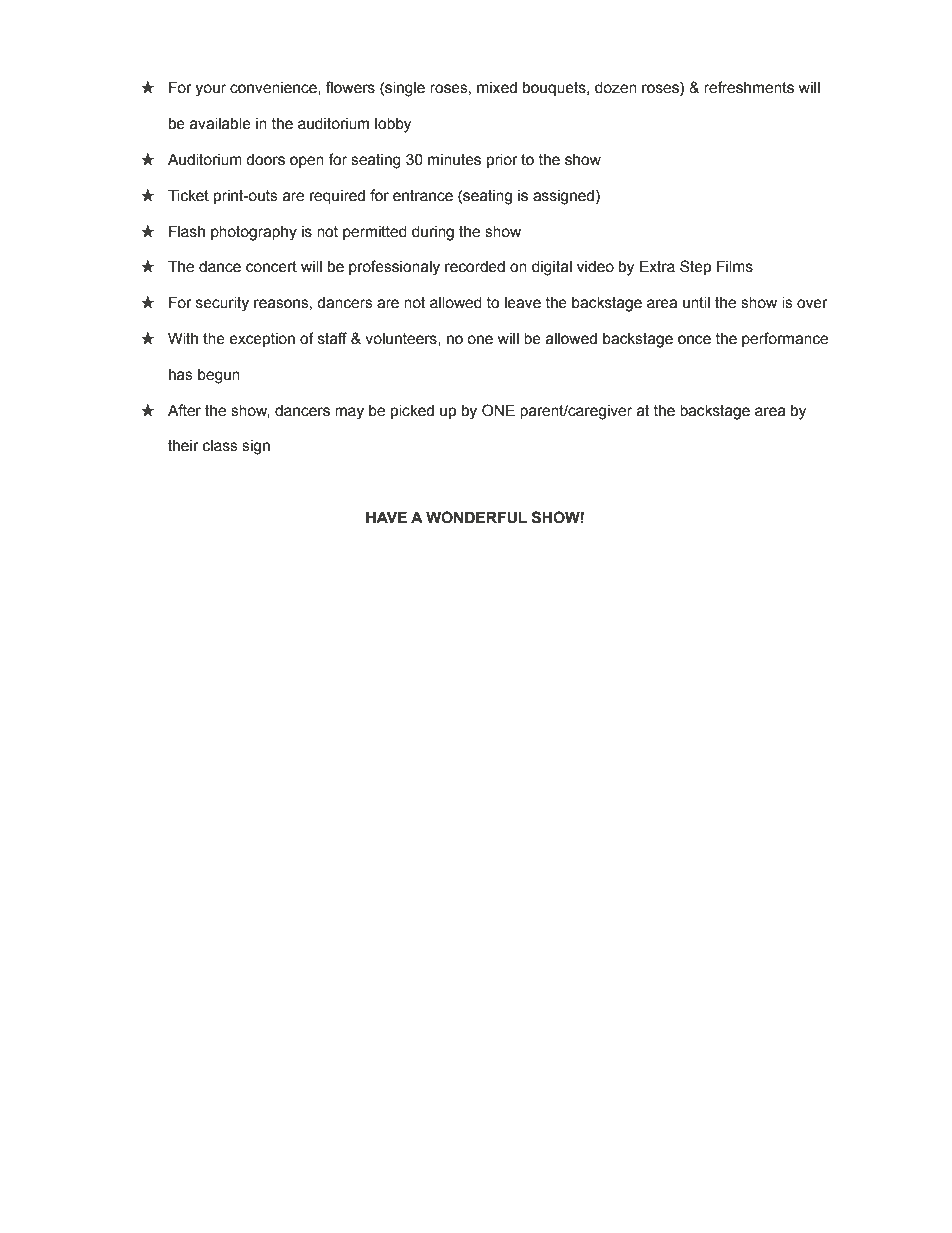 The width and height of the screenshot is (952, 1233). What do you see at coordinates (386, 517) in the screenshot?
I see `HAVE` at bounding box center [386, 517].
